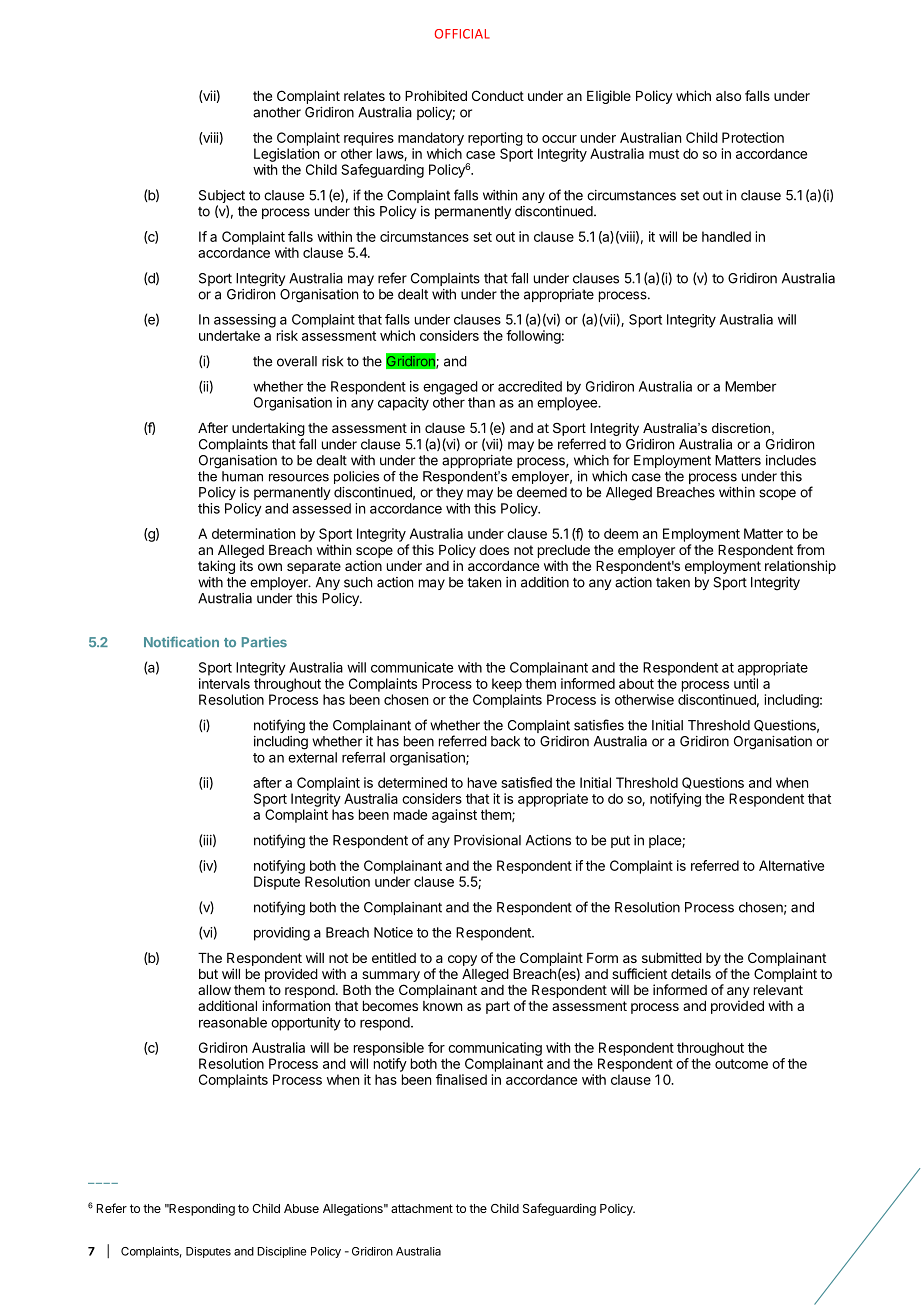  What do you see at coordinates (498, 95) in the image?
I see `Conduct` at bounding box center [498, 95].
